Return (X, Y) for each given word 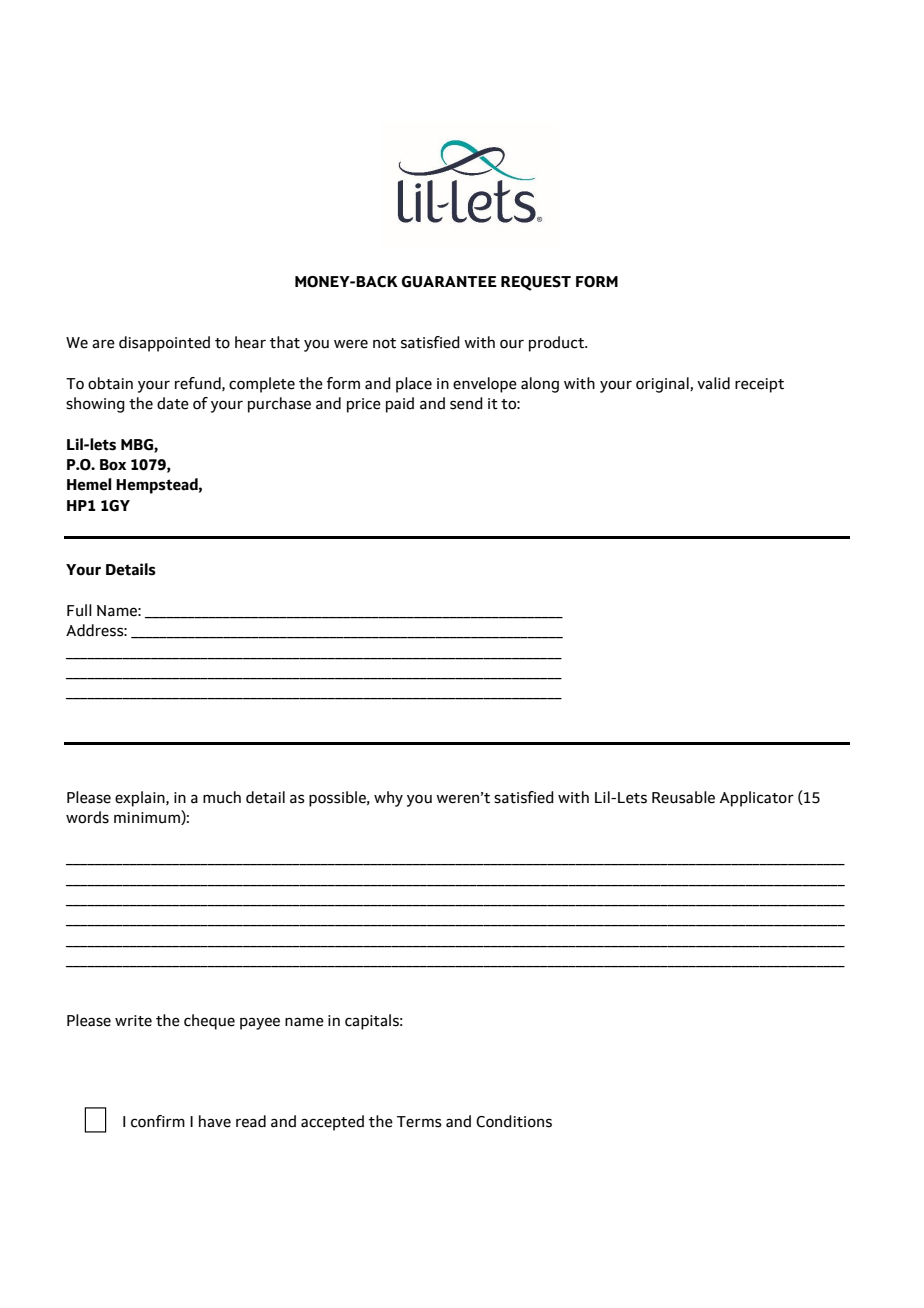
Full (79, 610)
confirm (158, 1121)
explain (141, 799)
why (388, 799)
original (663, 385)
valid (713, 383)
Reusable (683, 797)
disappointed (164, 344)
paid (400, 405)
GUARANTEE (449, 282)
